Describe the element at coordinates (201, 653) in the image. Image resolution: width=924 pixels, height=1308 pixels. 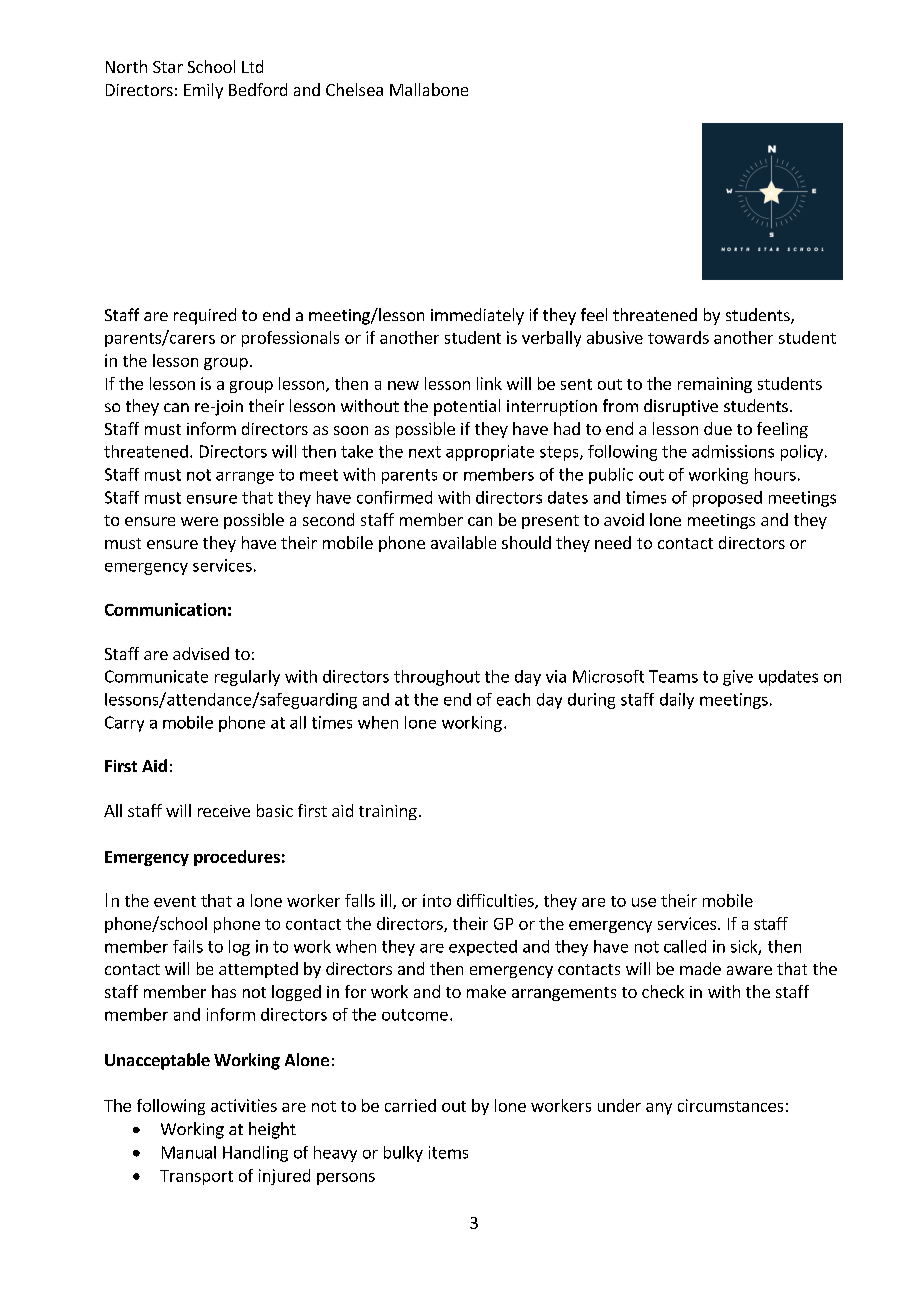
I see `advised` at that location.
